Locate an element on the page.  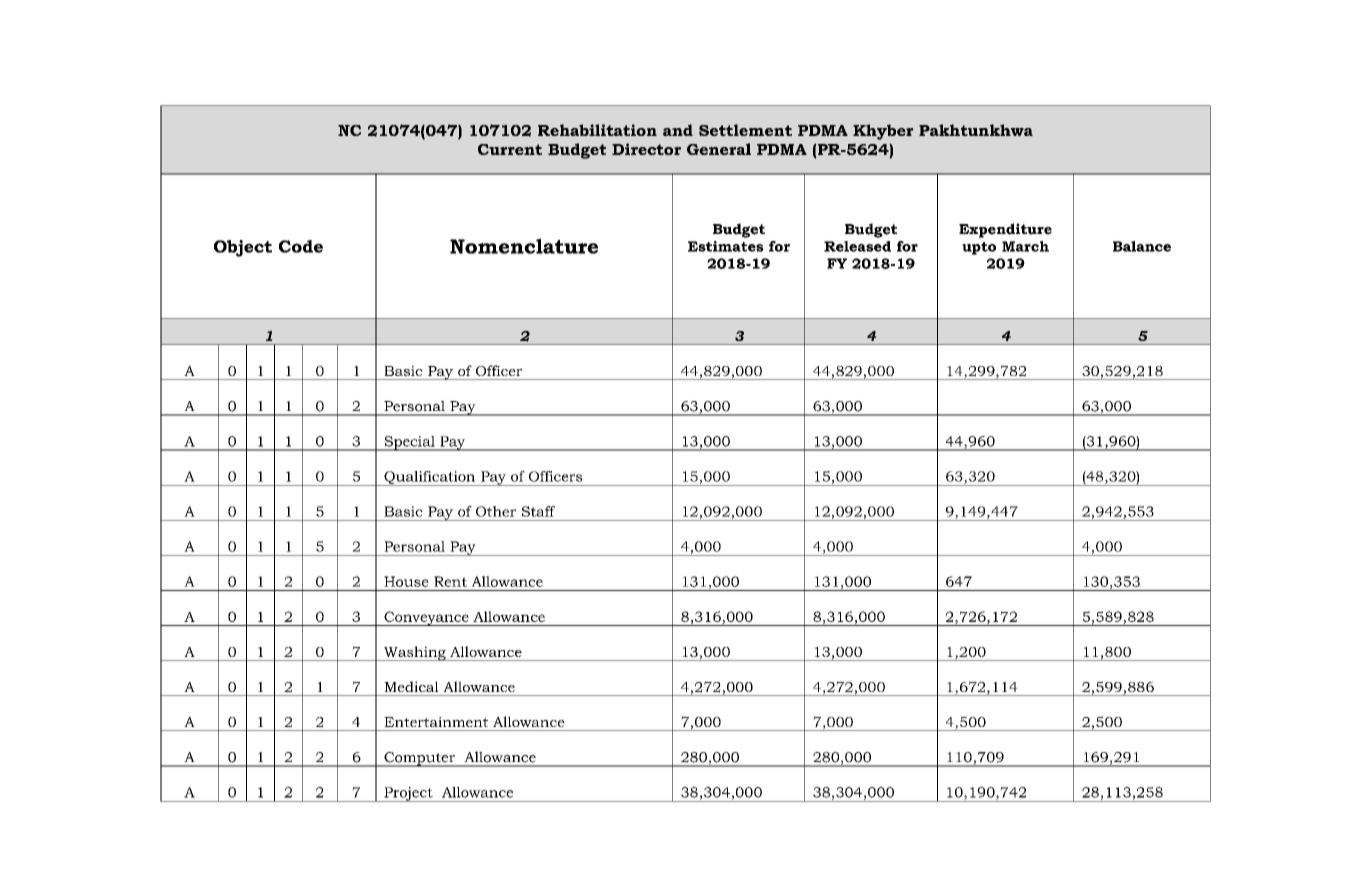
Project is located at coordinates (408, 794).
